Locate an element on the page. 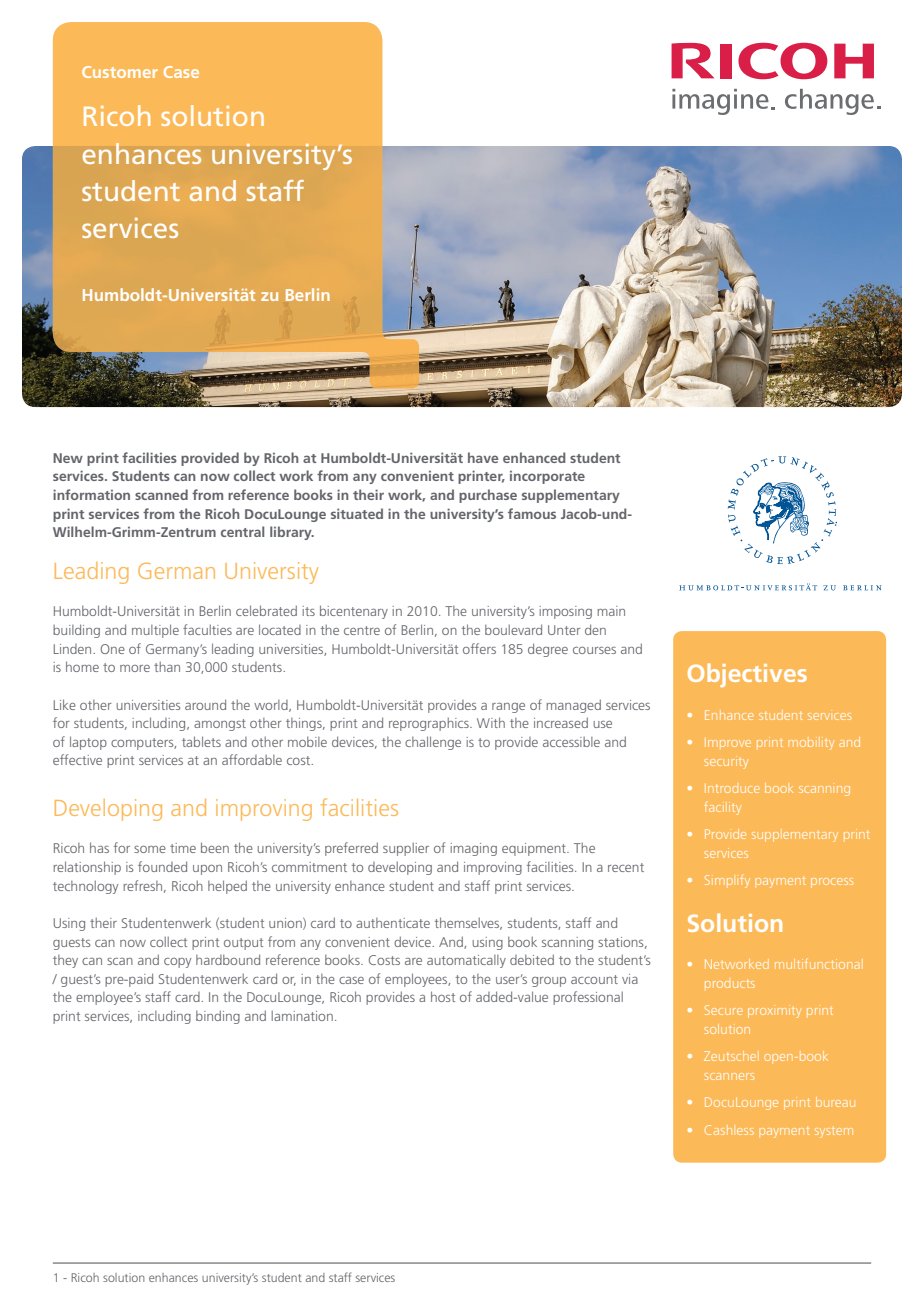  have is located at coordinates (483, 457).
